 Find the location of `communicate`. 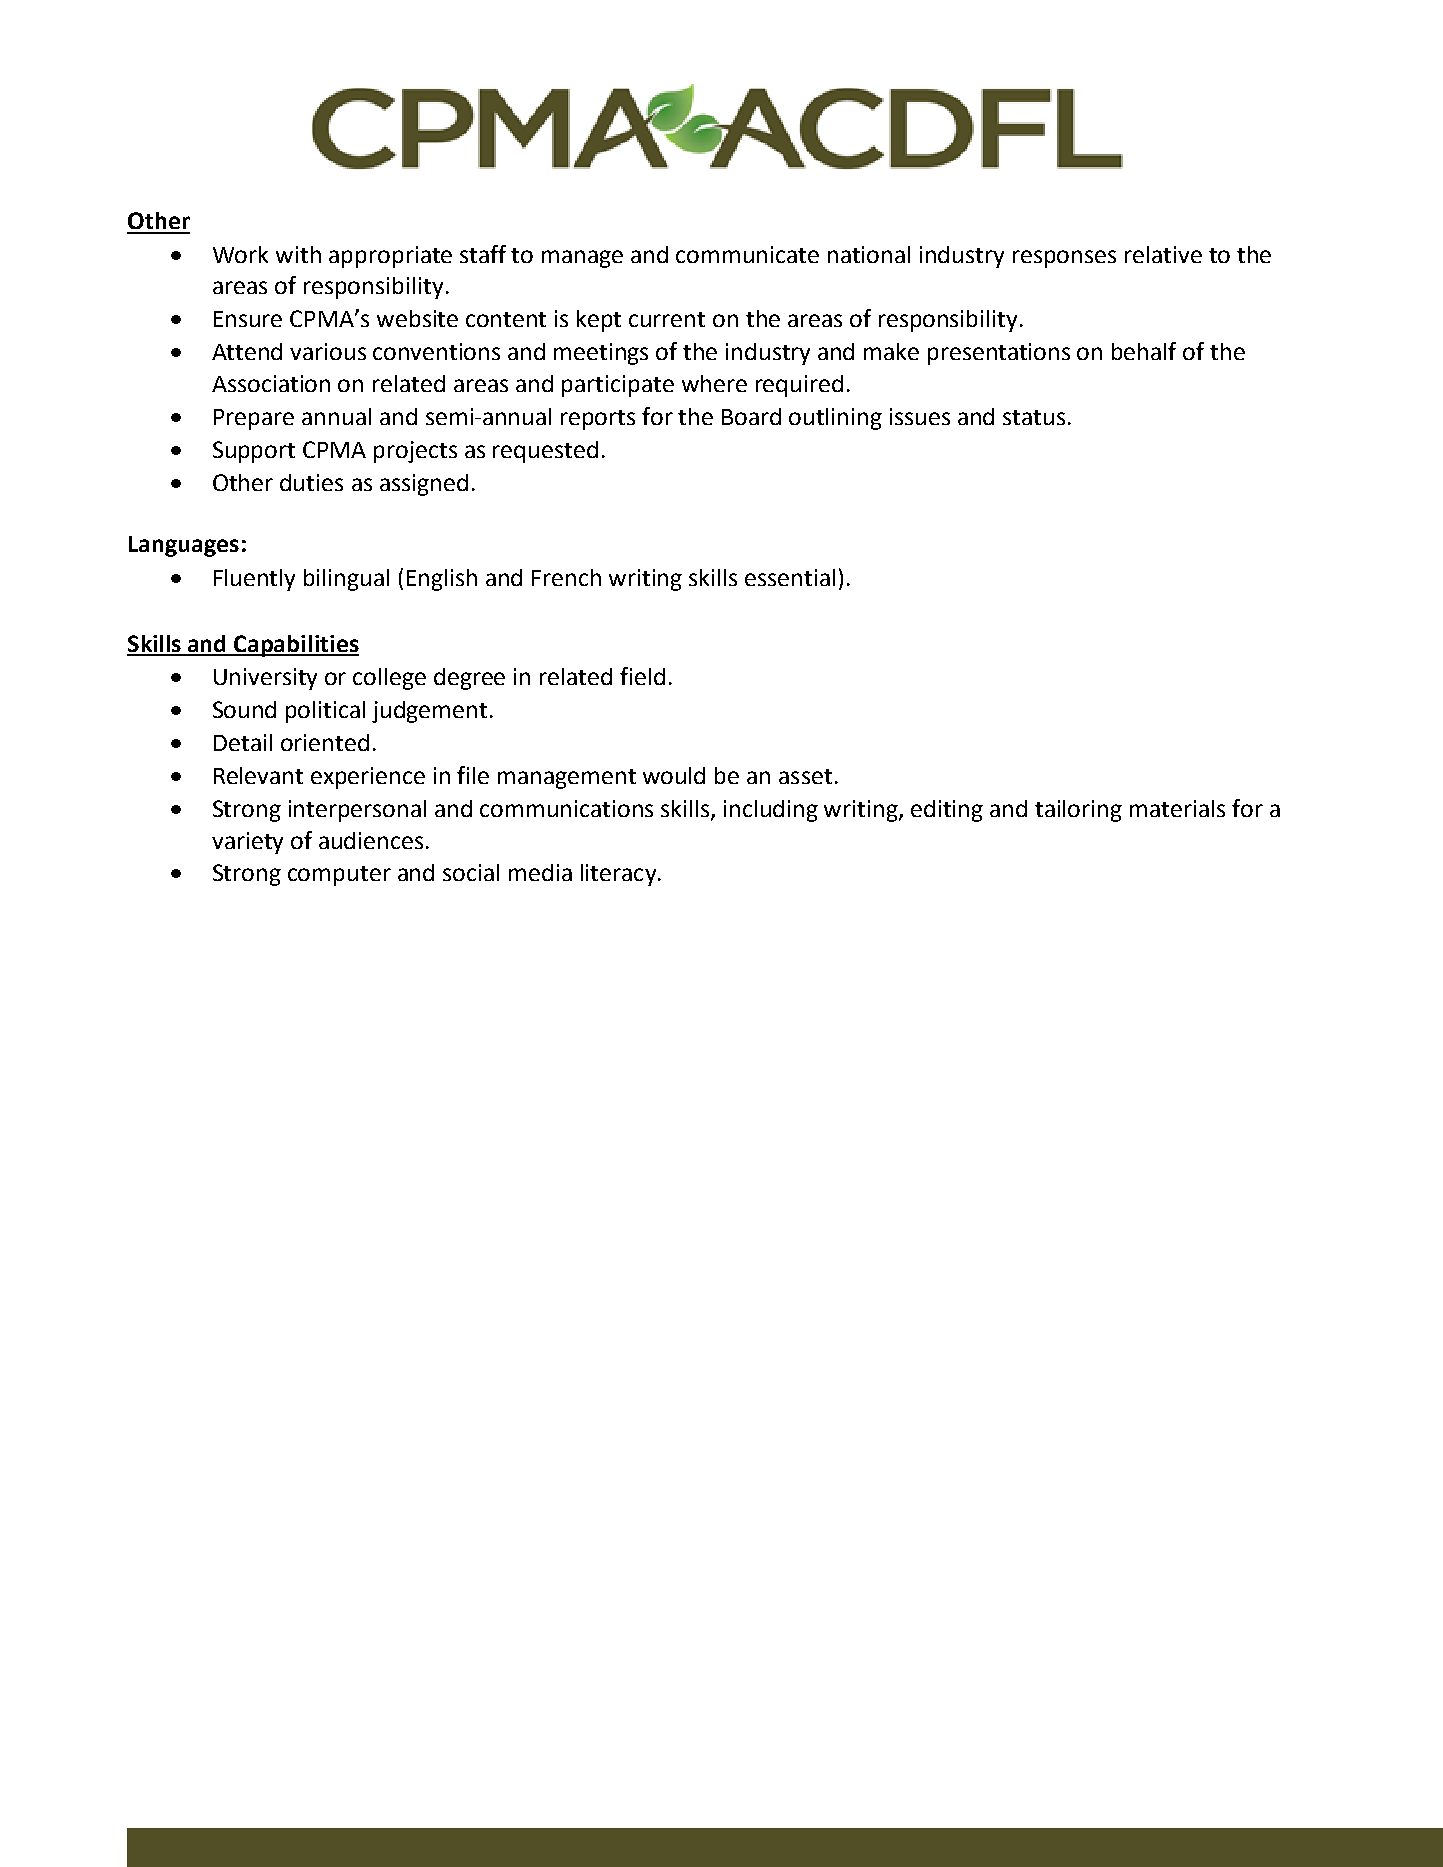

communicate is located at coordinates (747, 254).
